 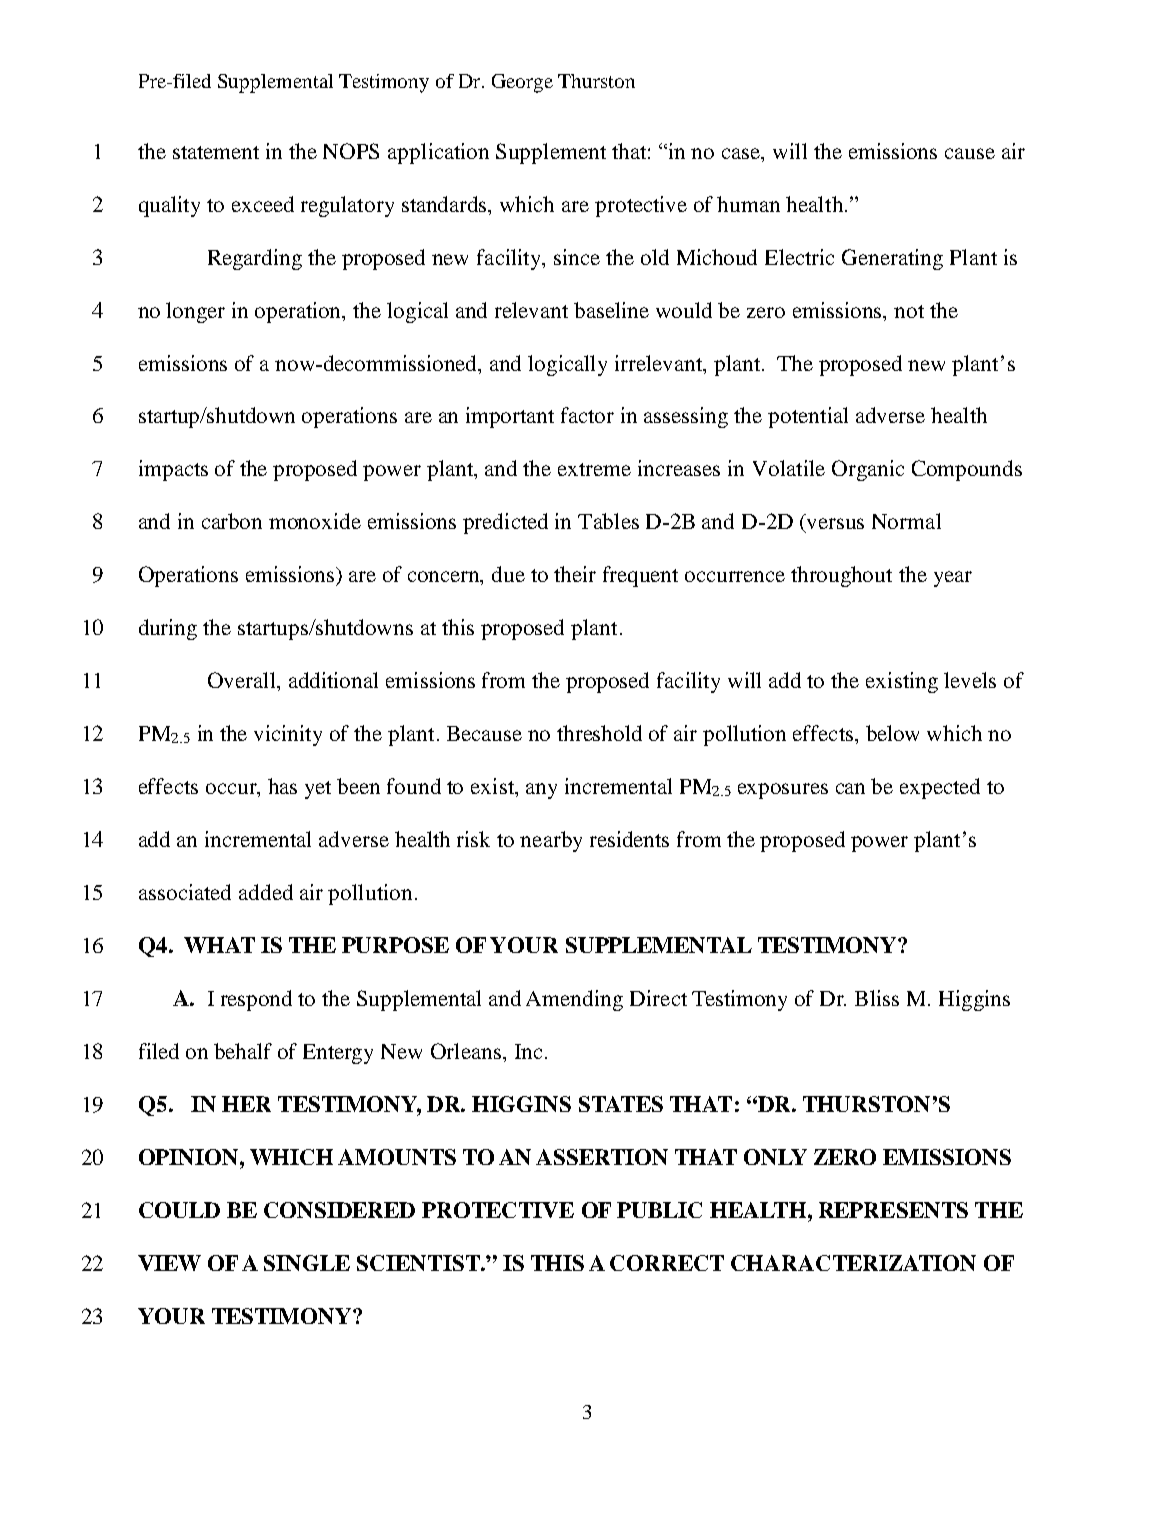 What do you see at coordinates (892, 733) in the page?
I see `below` at bounding box center [892, 733].
